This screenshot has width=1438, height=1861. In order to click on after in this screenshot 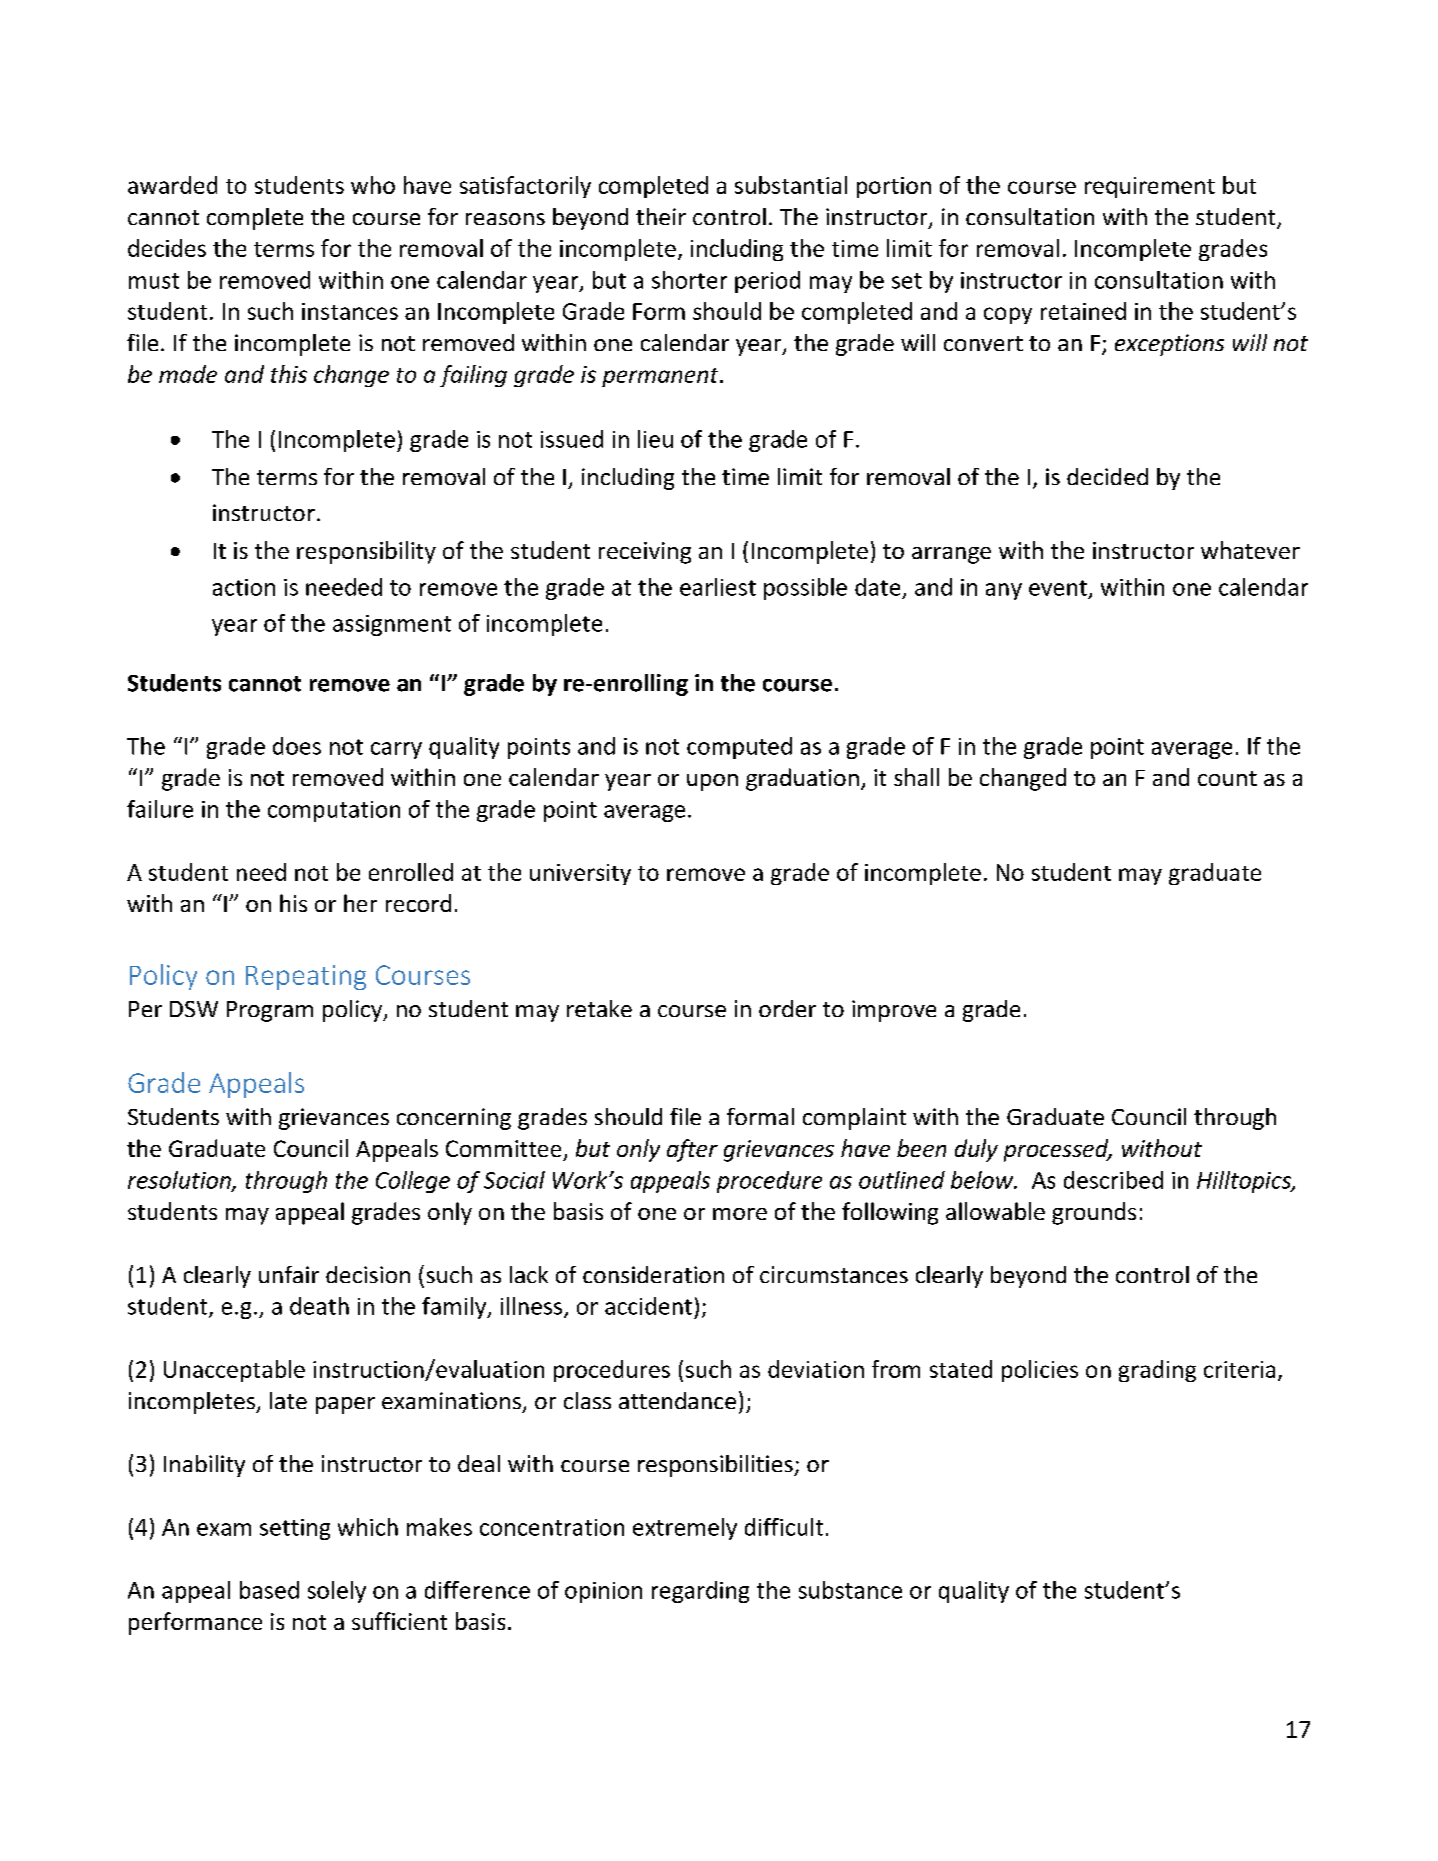, I will do `click(692, 1150)`.
